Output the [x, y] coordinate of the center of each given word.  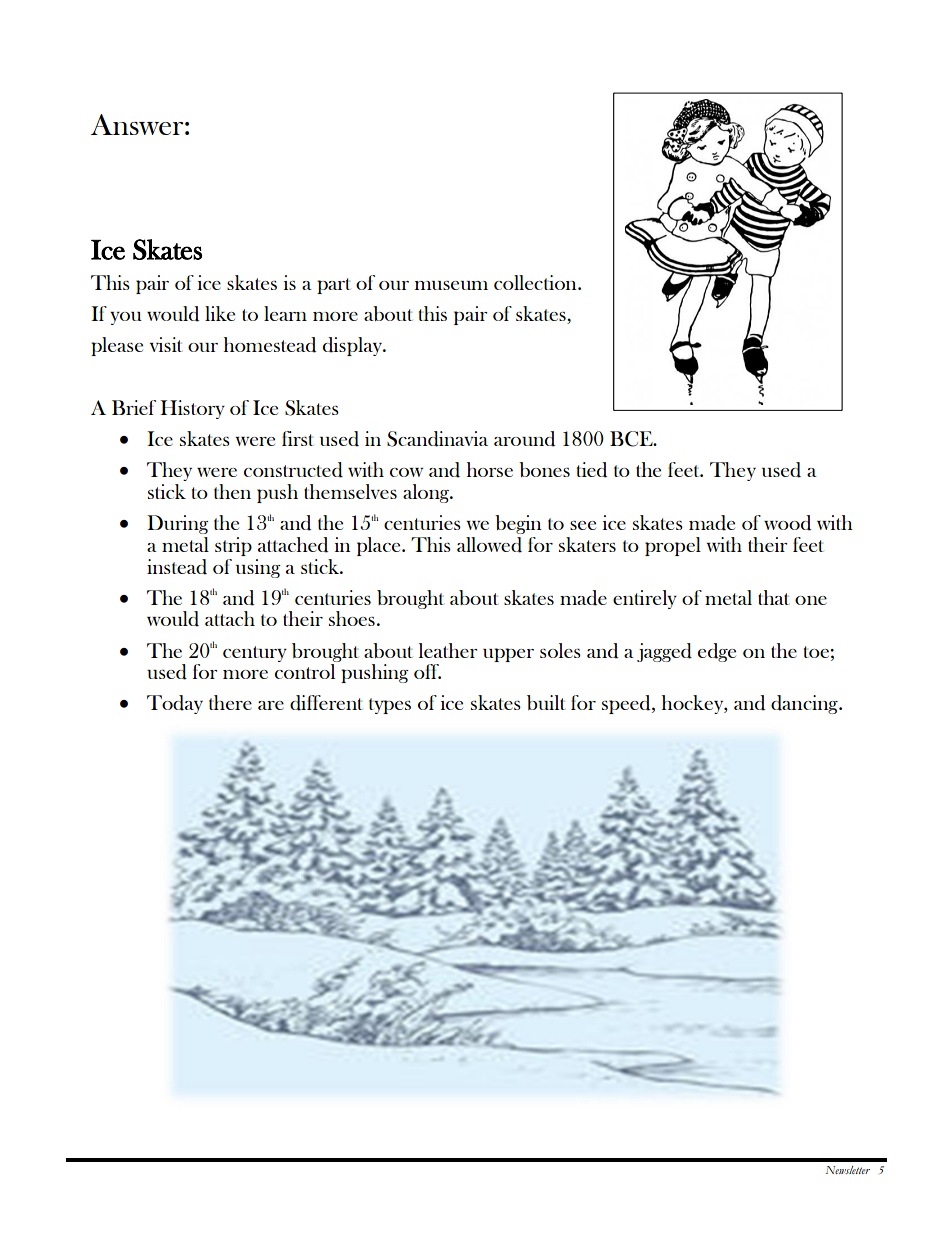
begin [518, 524]
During [178, 524]
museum [451, 285]
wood [787, 523]
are [271, 705]
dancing [805, 704]
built [546, 702]
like [220, 313]
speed [627, 704]
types [390, 706]
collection [536, 282]
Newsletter [847, 1170]
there [230, 702]
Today [175, 704]
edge [717, 652]
